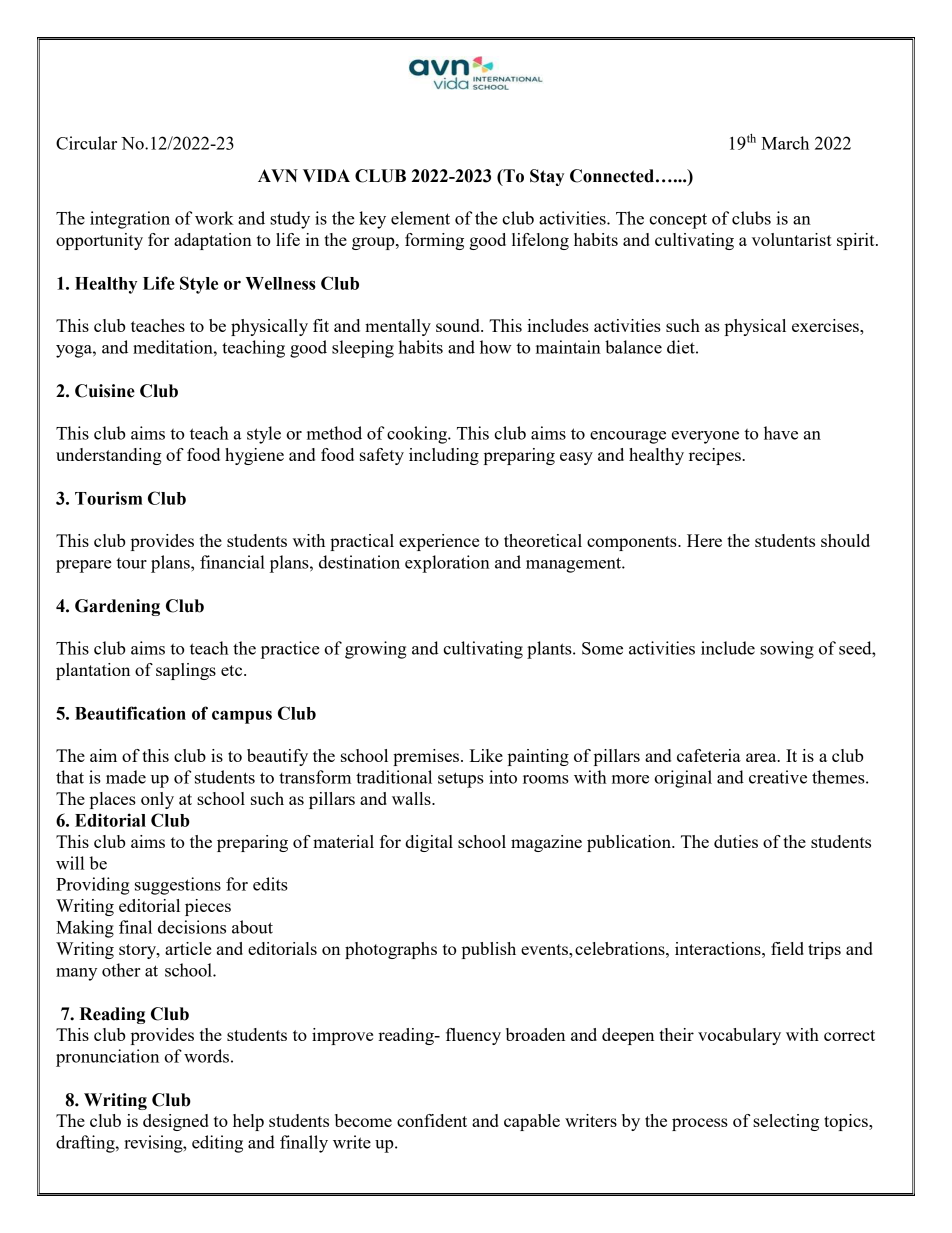 This page has width=952, height=1233. I want to click on saplings, so click(186, 671).
